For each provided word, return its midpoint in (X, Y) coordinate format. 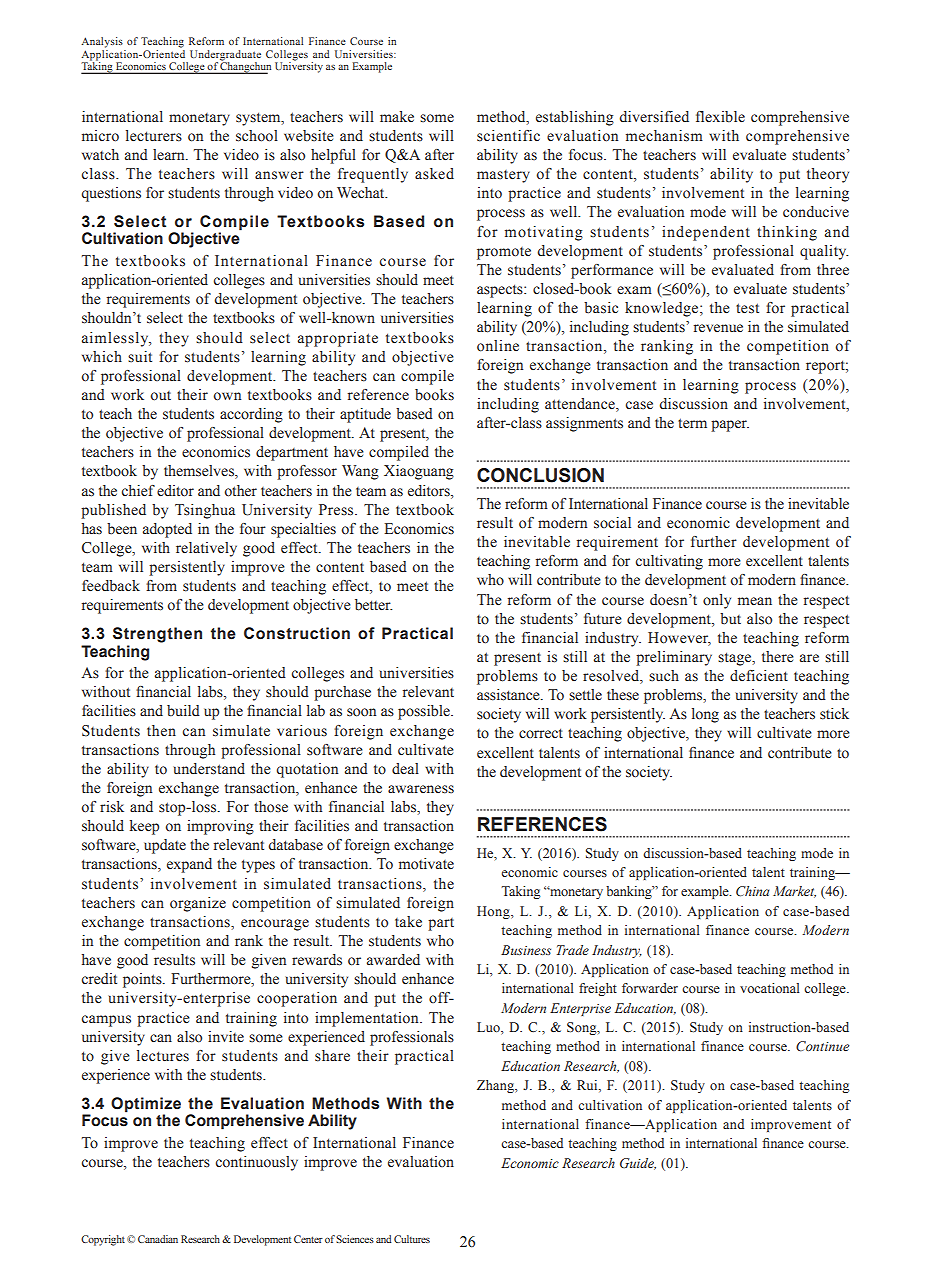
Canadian (158, 1239)
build (183, 711)
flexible (720, 117)
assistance (509, 695)
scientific (508, 136)
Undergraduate (224, 56)
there (778, 657)
